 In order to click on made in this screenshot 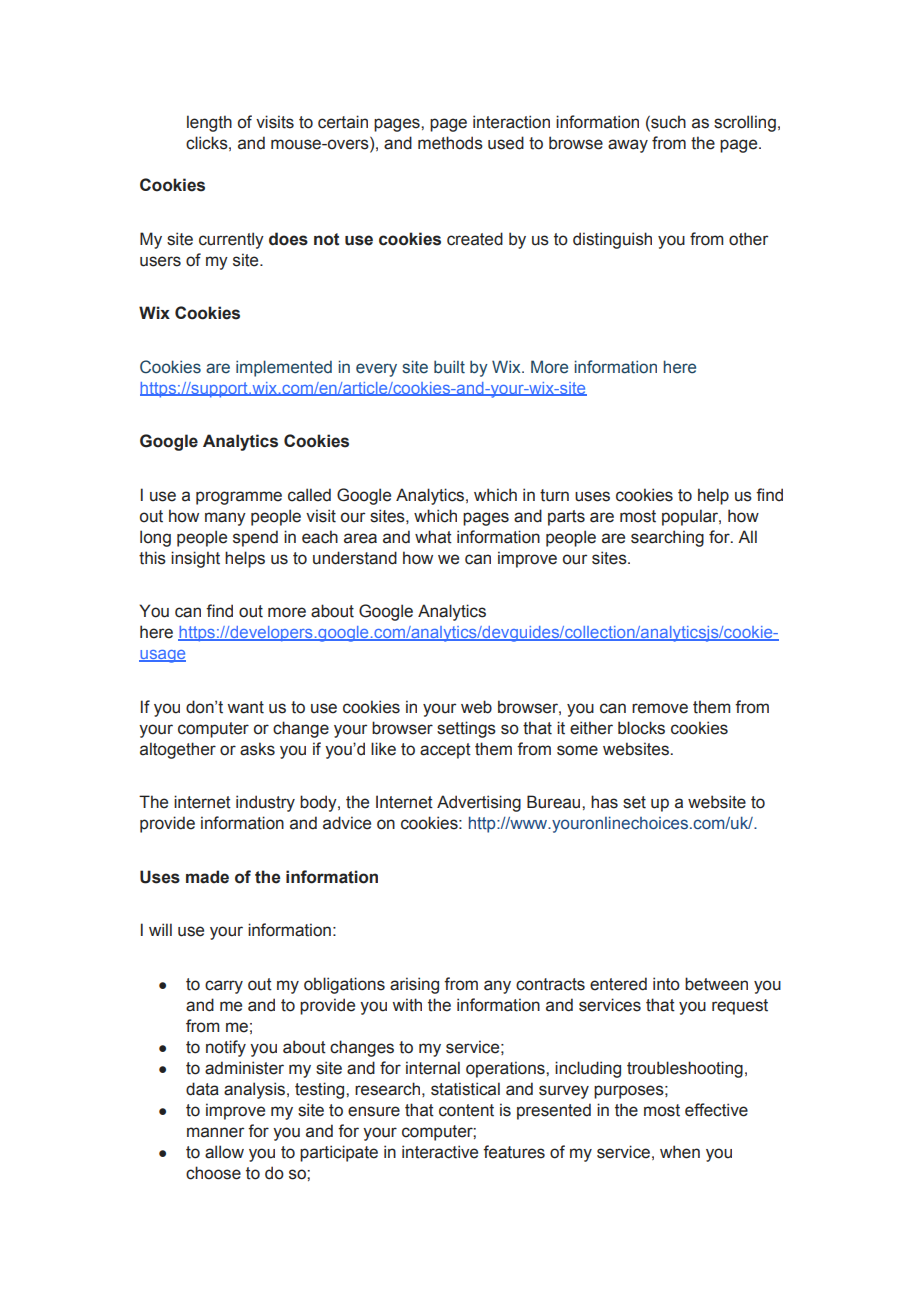, I will do `click(207, 877)`.
